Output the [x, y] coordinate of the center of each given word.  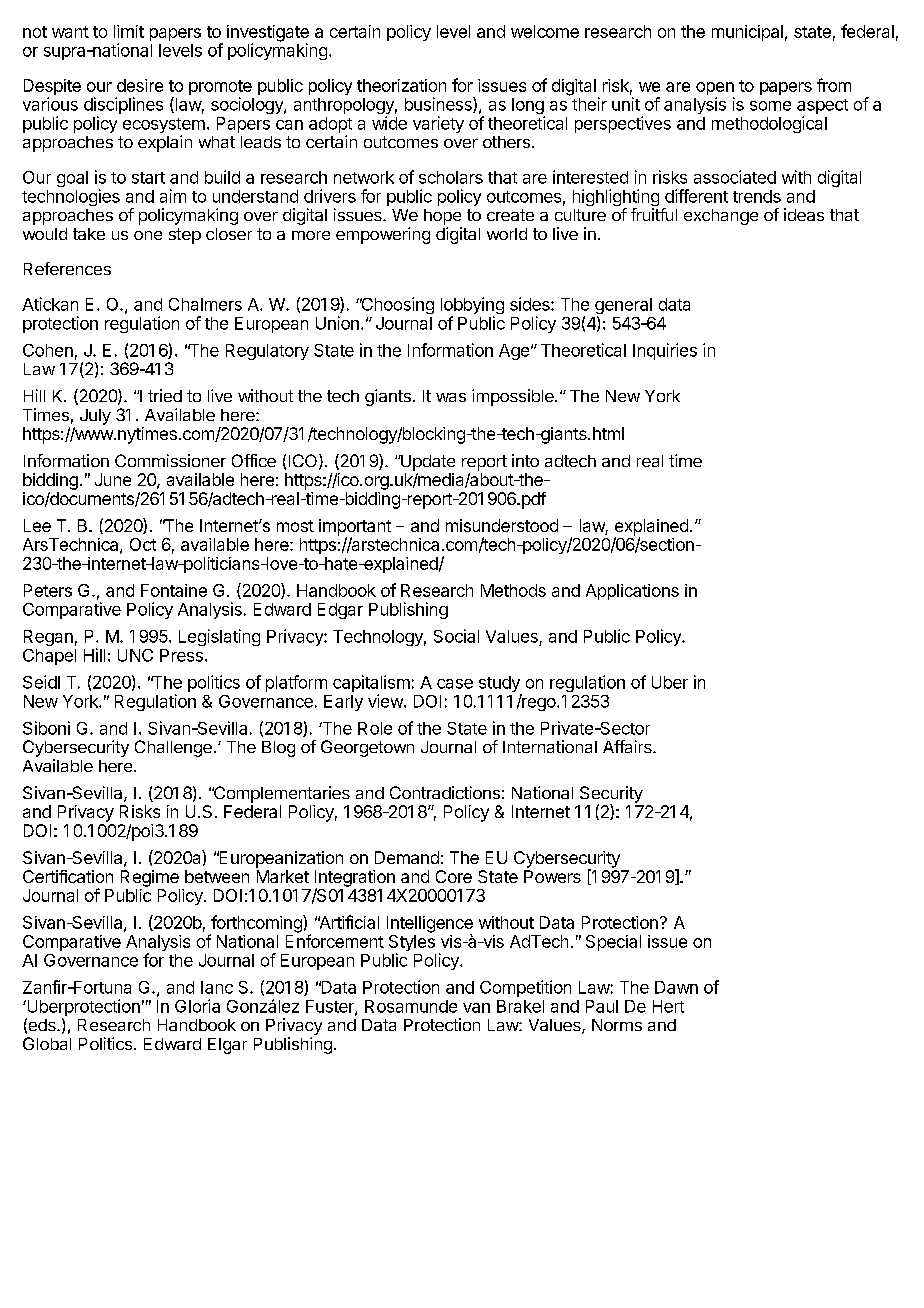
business [439, 105]
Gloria [197, 1006]
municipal [747, 33]
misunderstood [502, 525]
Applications [632, 592]
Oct [143, 544]
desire [140, 85]
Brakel [520, 1006]
